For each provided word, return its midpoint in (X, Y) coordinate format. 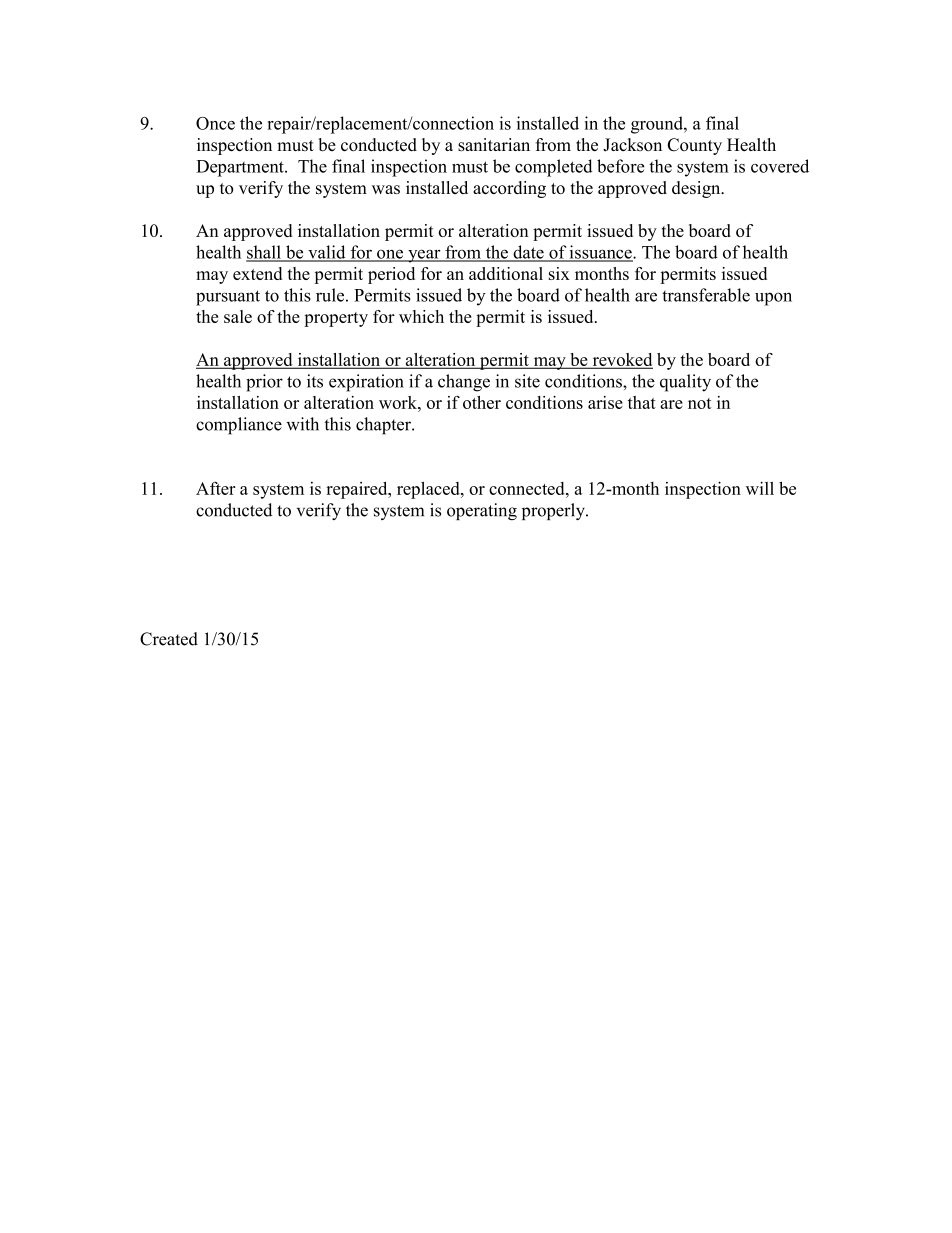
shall (264, 253)
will (760, 488)
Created (169, 639)
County (695, 146)
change (464, 383)
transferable (706, 295)
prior (264, 383)
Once (215, 123)
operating (482, 511)
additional (506, 273)
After (216, 488)
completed (553, 168)
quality (685, 383)
